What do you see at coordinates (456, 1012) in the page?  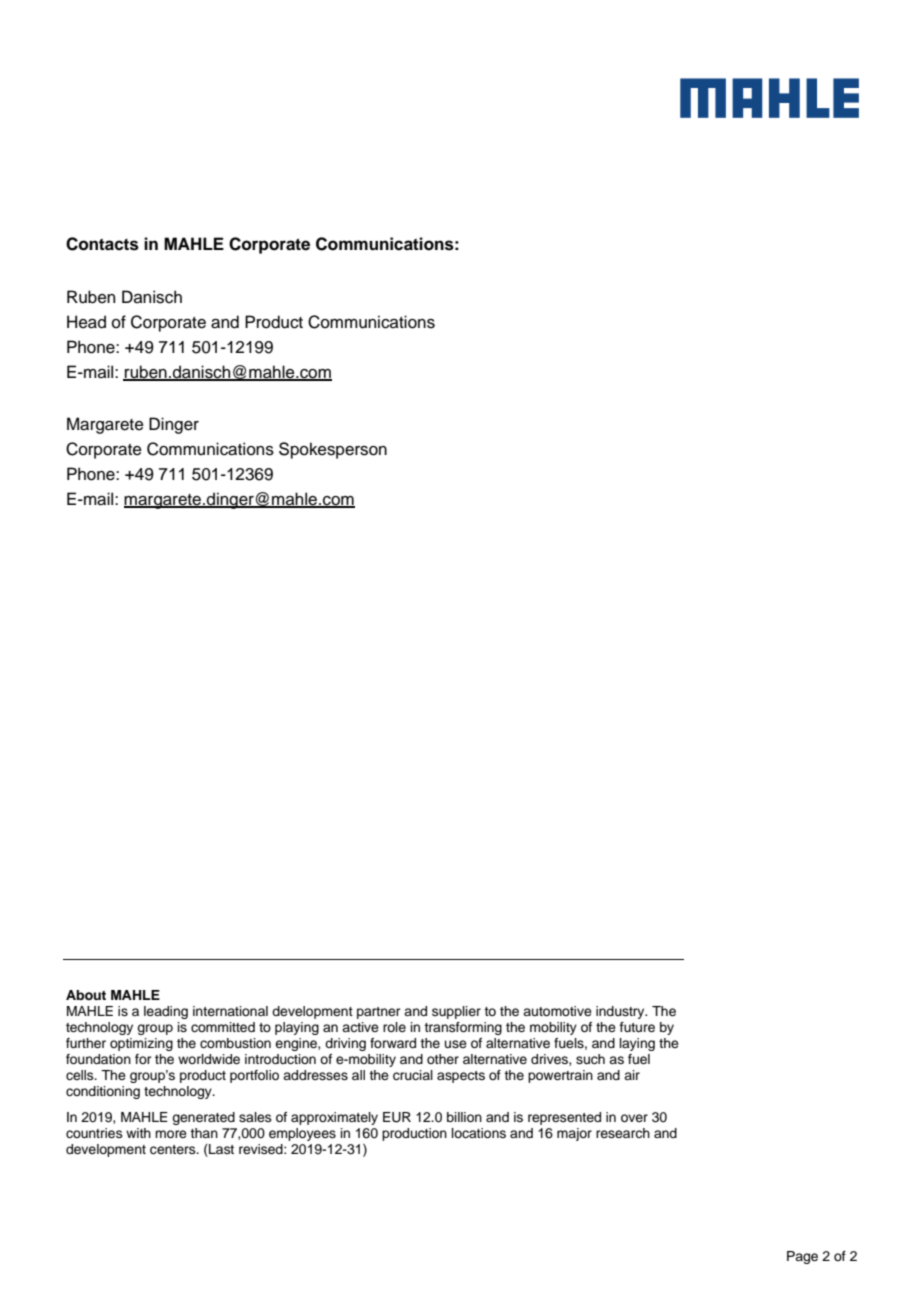 I see `supplier` at bounding box center [456, 1012].
